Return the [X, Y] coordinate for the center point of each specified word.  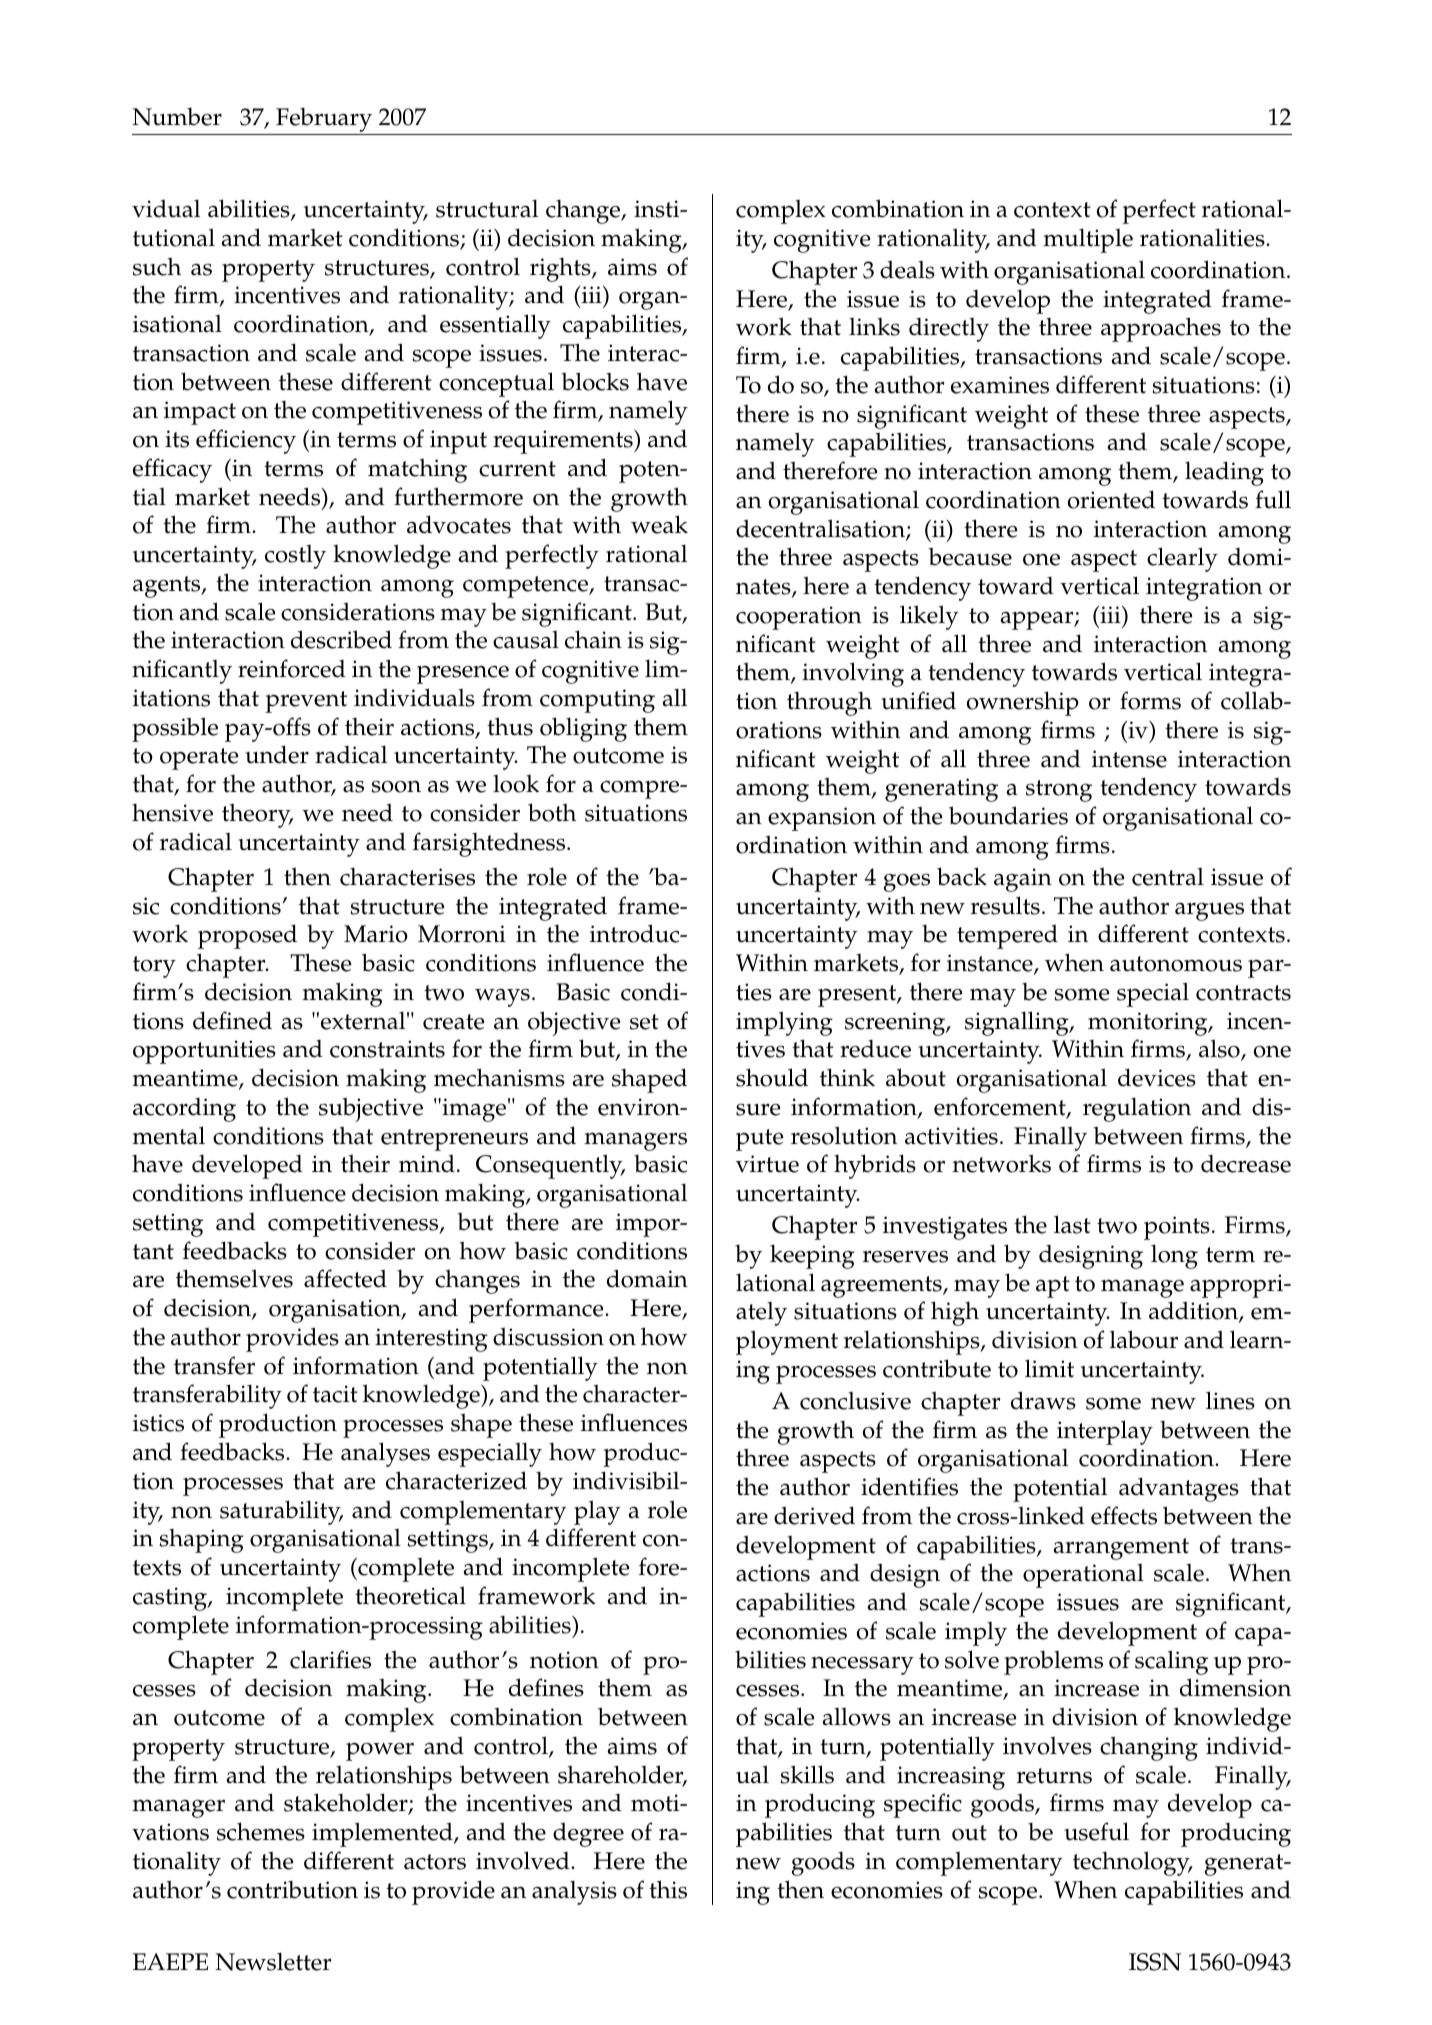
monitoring [1149, 1024]
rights [561, 270]
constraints [387, 1049]
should [772, 1077]
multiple [1088, 240]
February [324, 120]
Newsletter [273, 1961]
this [668, 1889]
